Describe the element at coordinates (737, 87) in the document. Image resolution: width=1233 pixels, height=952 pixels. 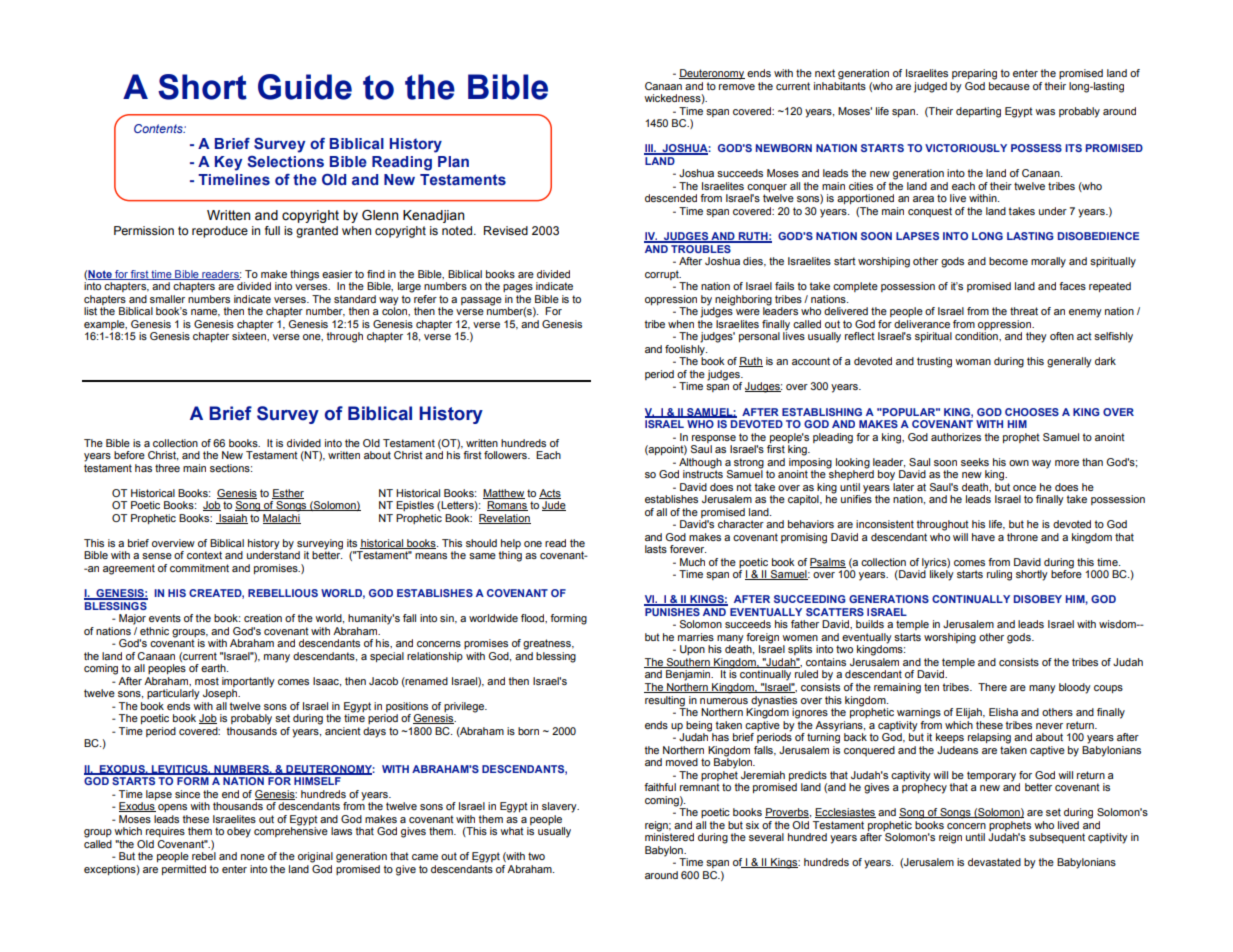
I see `remove` at that location.
